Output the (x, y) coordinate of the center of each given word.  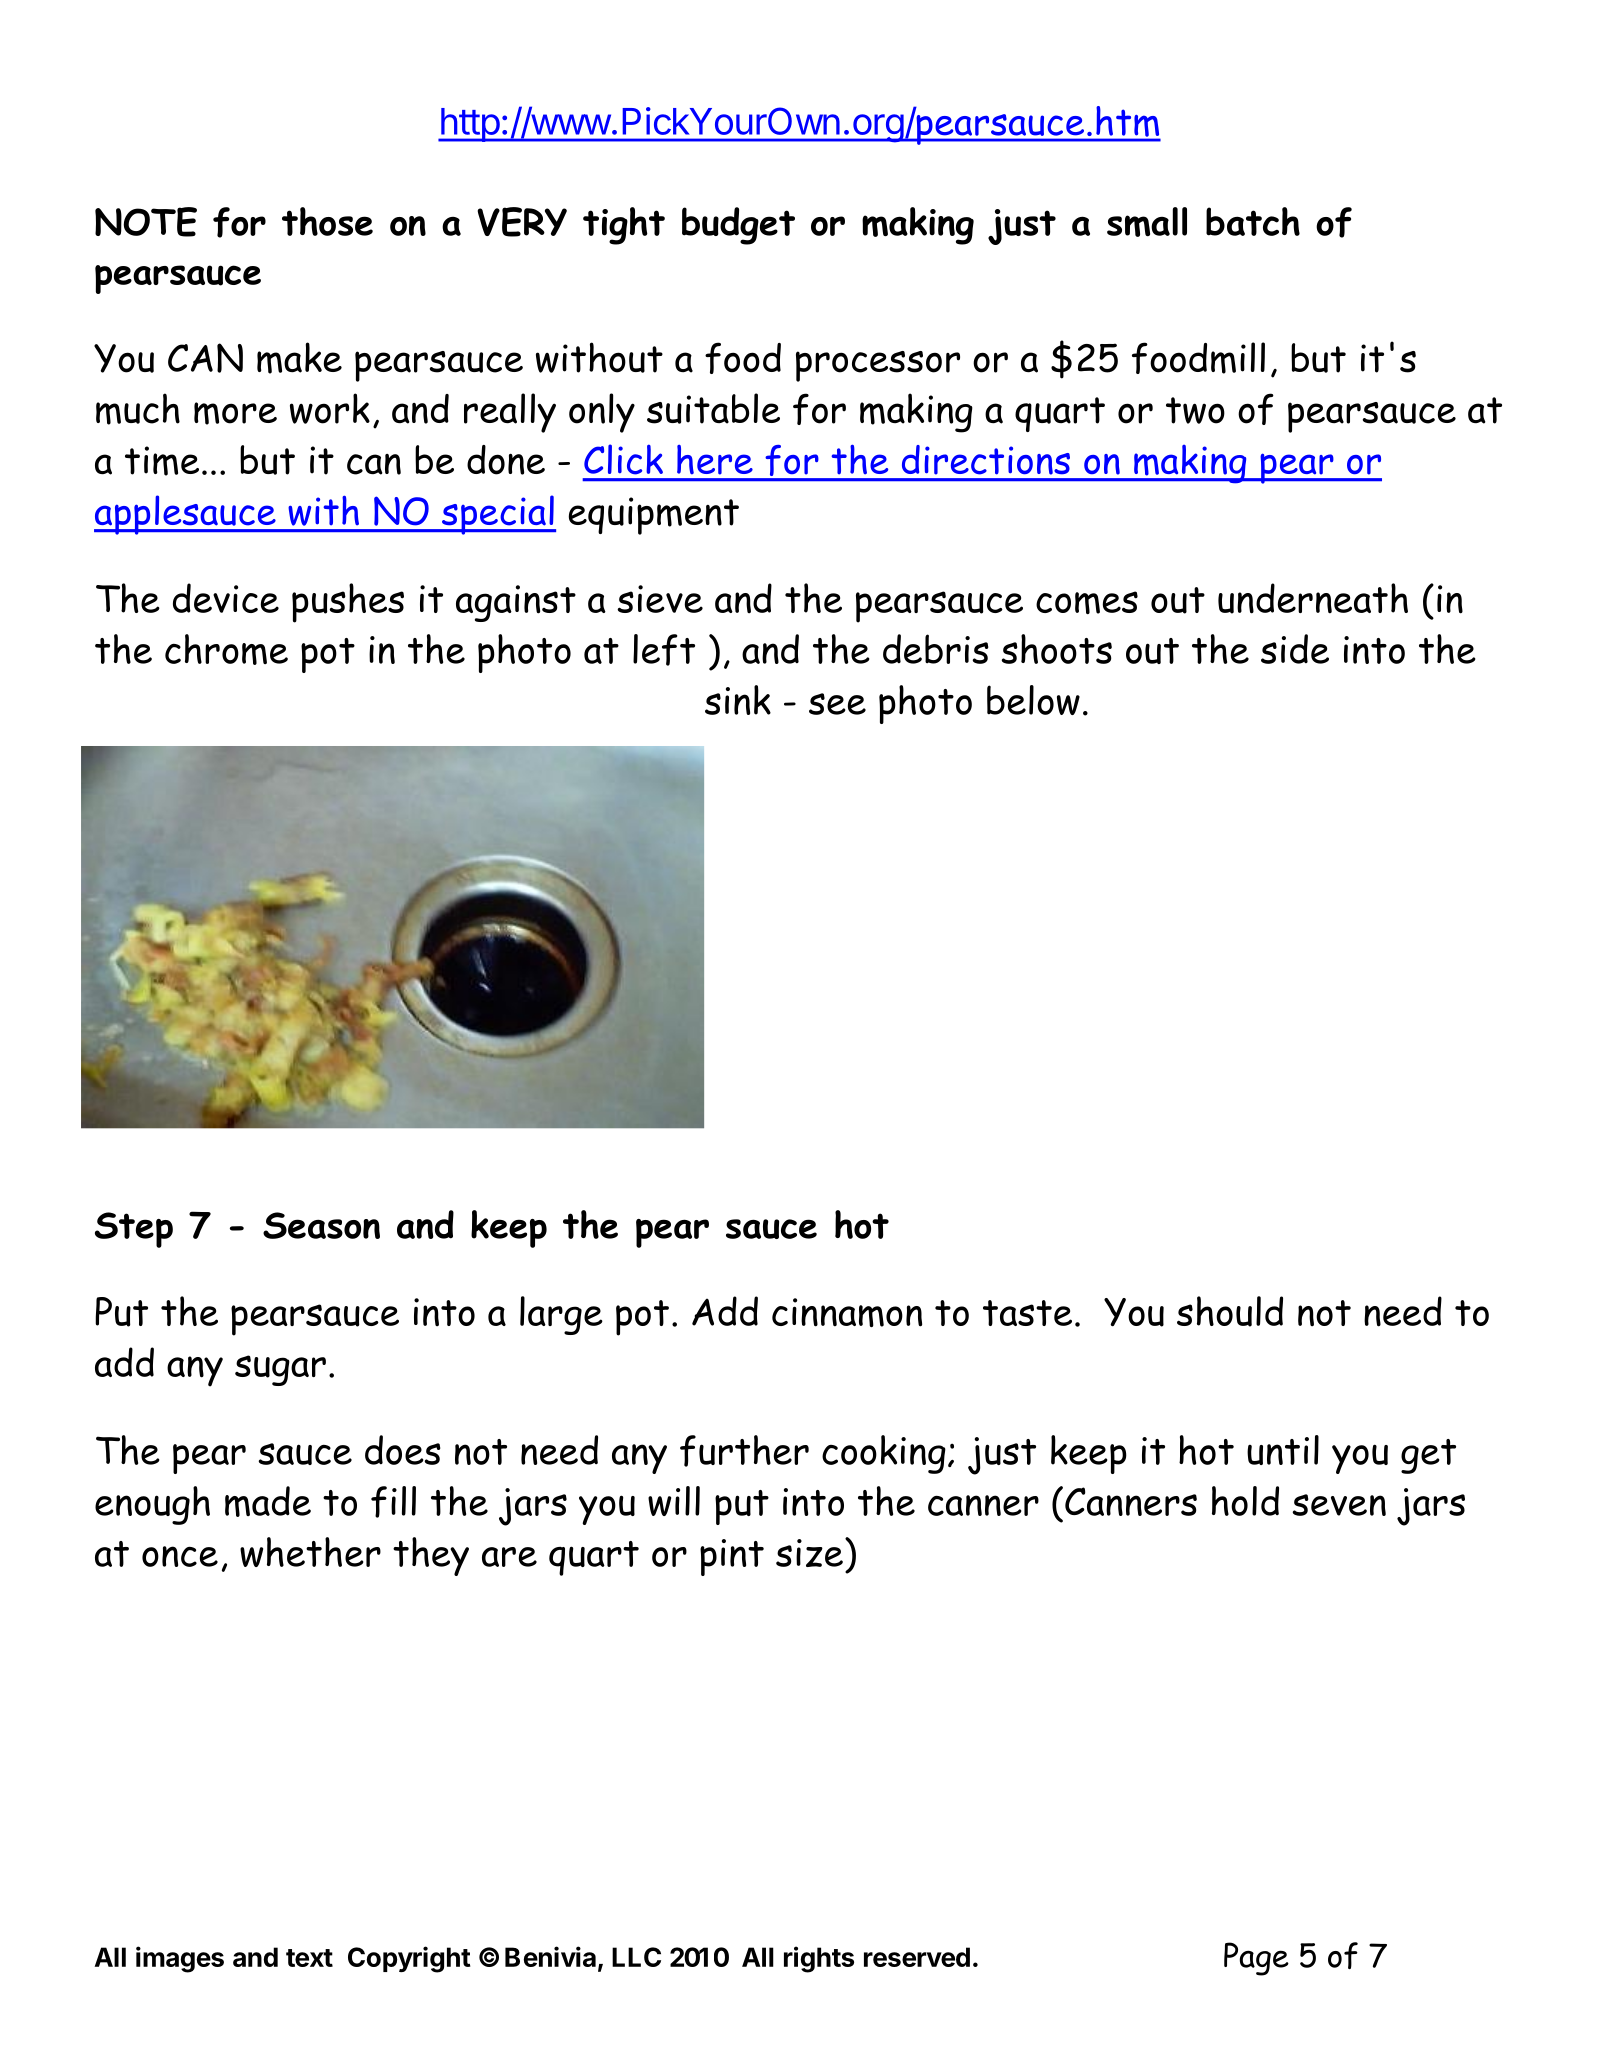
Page (1256, 1959)
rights (819, 1959)
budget (738, 226)
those (327, 221)
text (309, 1958)
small (1147, 222)
